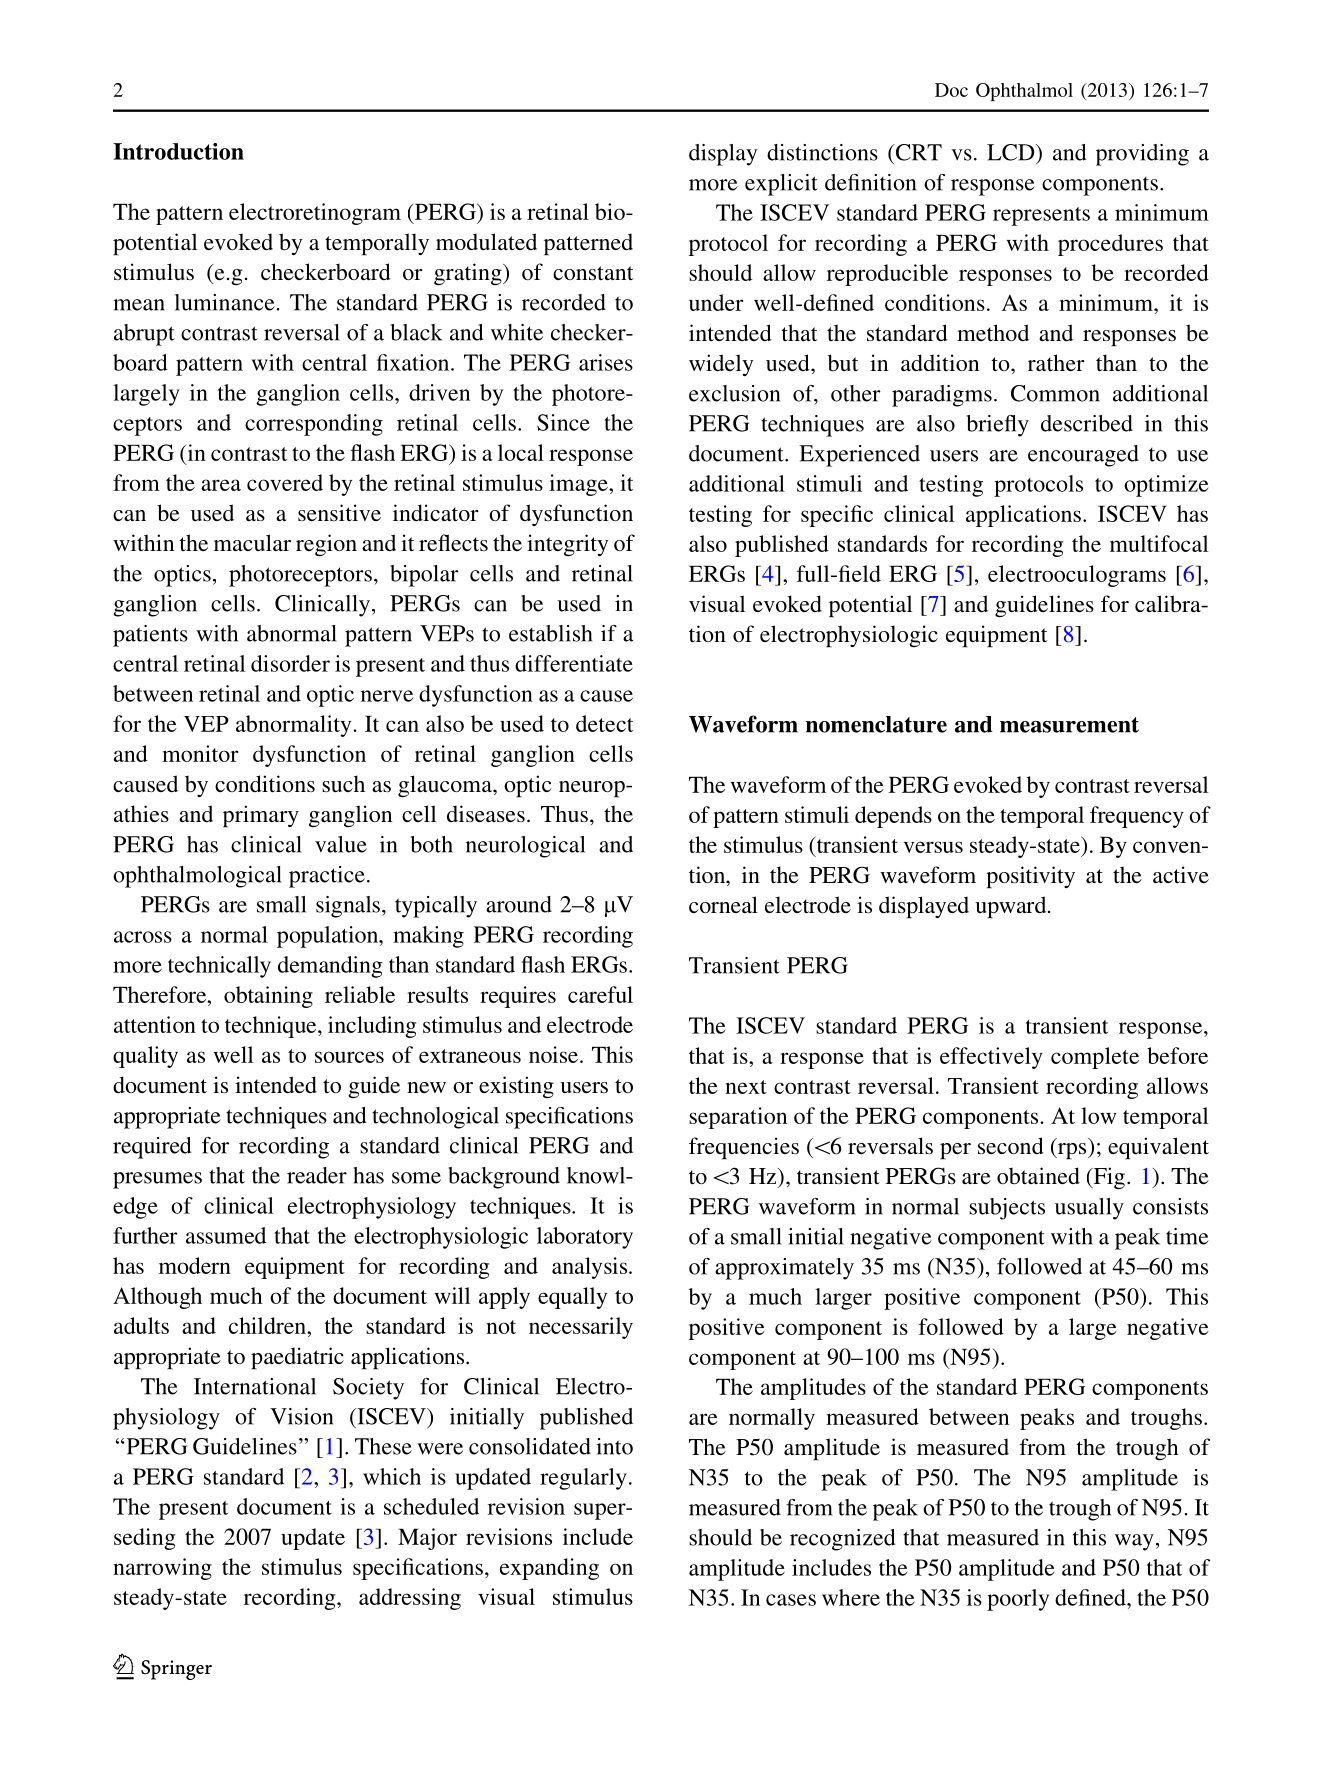  What do you see at coordinates (579, 485) in the screenshot?
I see `image` at bounding box center [579, 485].
